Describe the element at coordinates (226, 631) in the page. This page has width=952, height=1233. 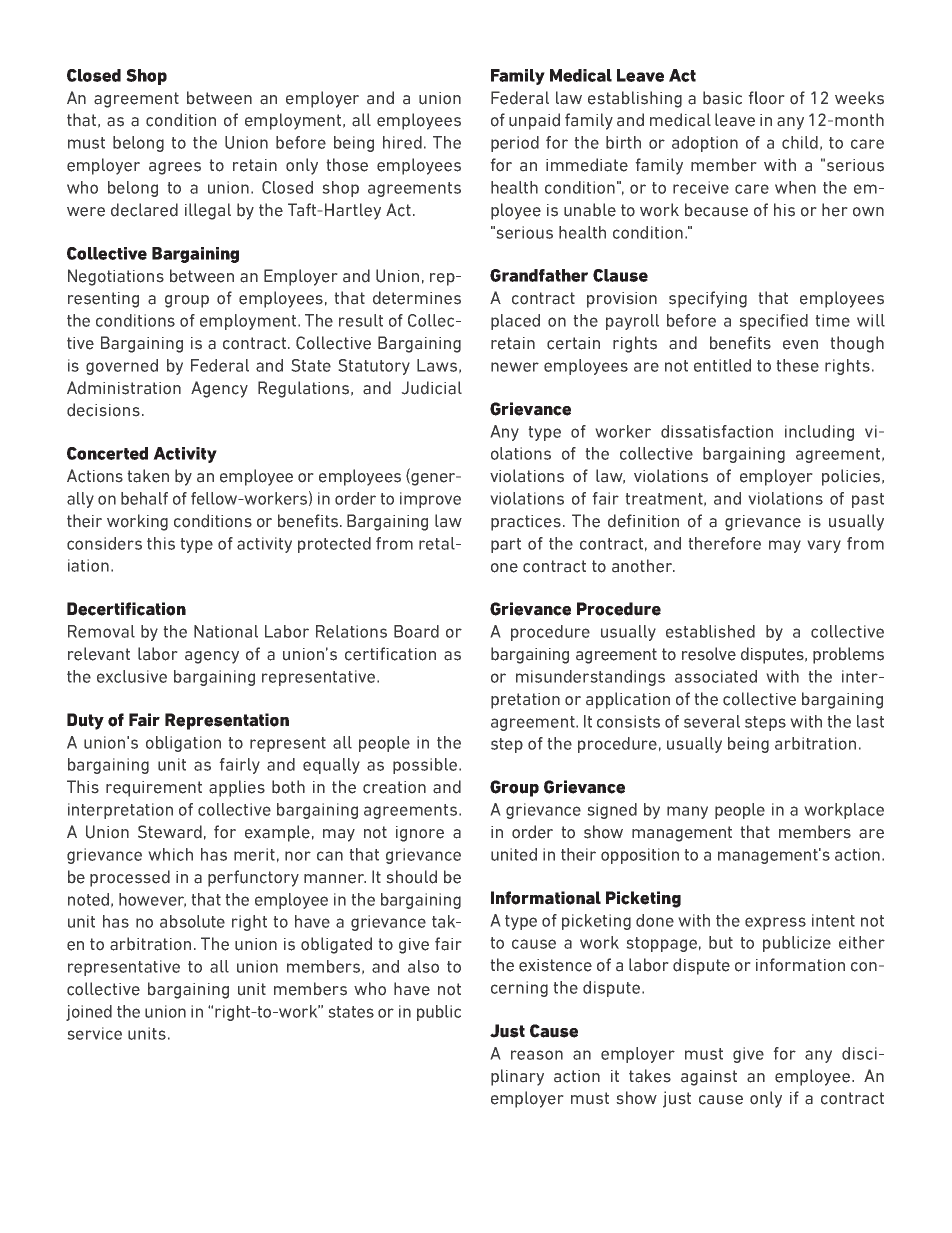
I see `National` at that location.
